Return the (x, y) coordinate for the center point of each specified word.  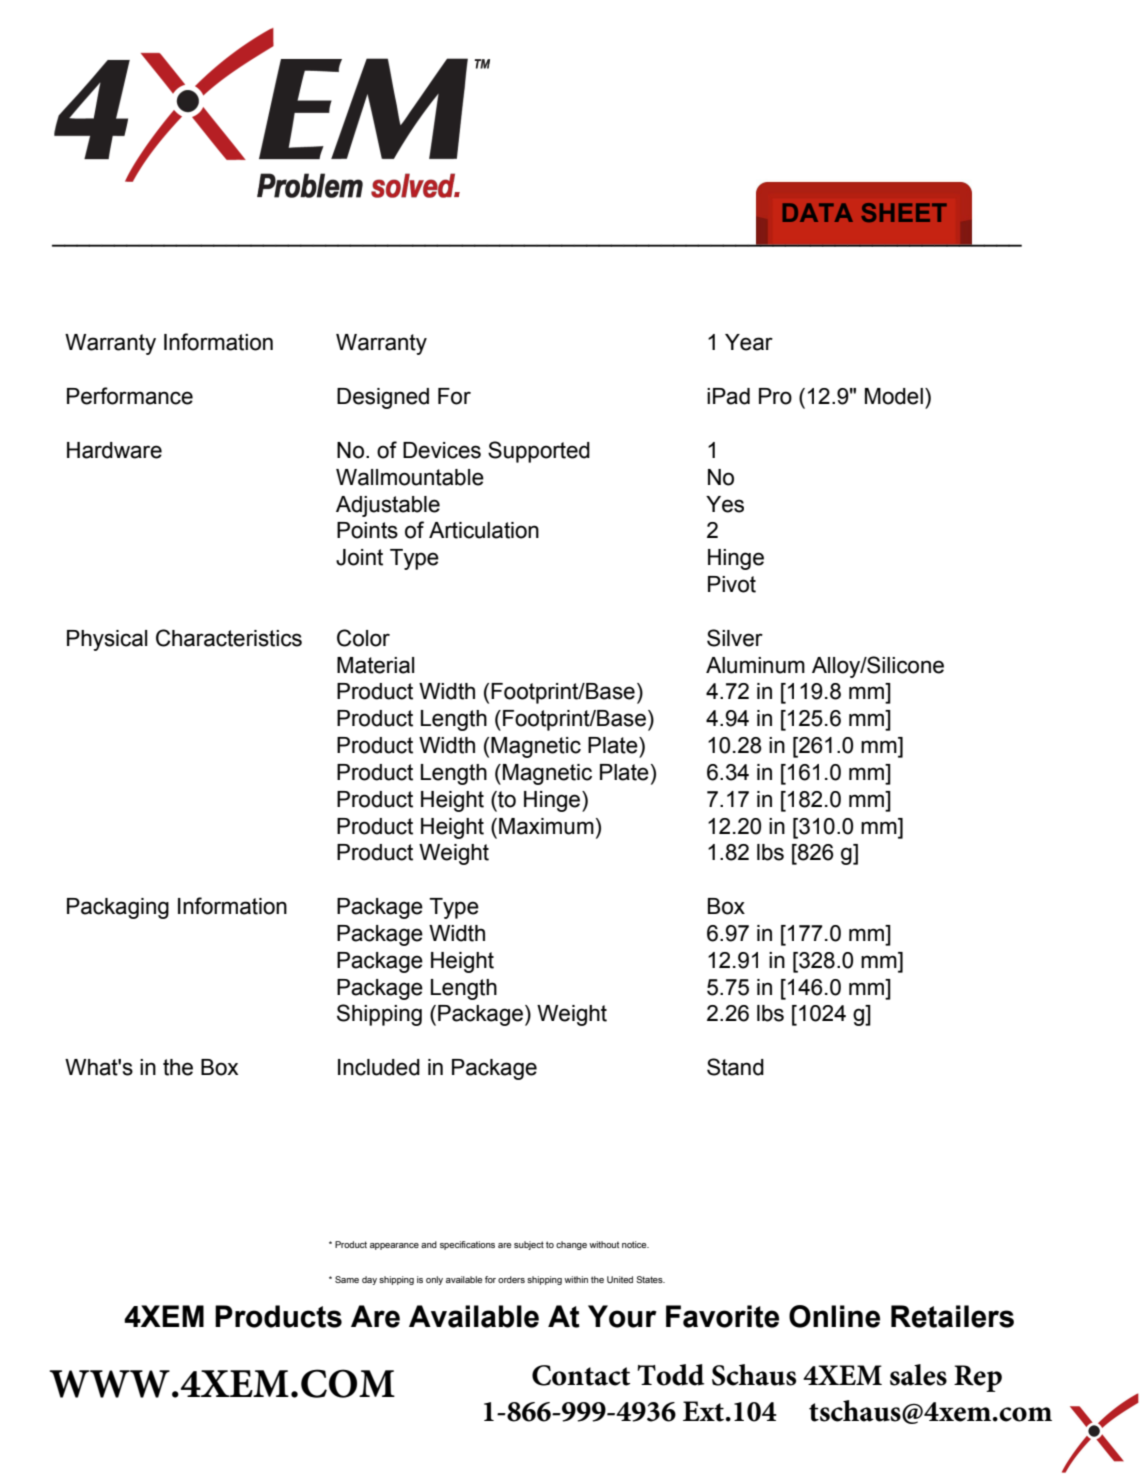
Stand (735, 1067)
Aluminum (755, 665)
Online (834, 1316)
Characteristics (229, 638)
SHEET (904, 212)
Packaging (118, 908)
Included (379, 1067)
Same (347, 1279)
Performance (130, 396)
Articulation (484, 530)
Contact (581, 1375)
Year (749, 342)
